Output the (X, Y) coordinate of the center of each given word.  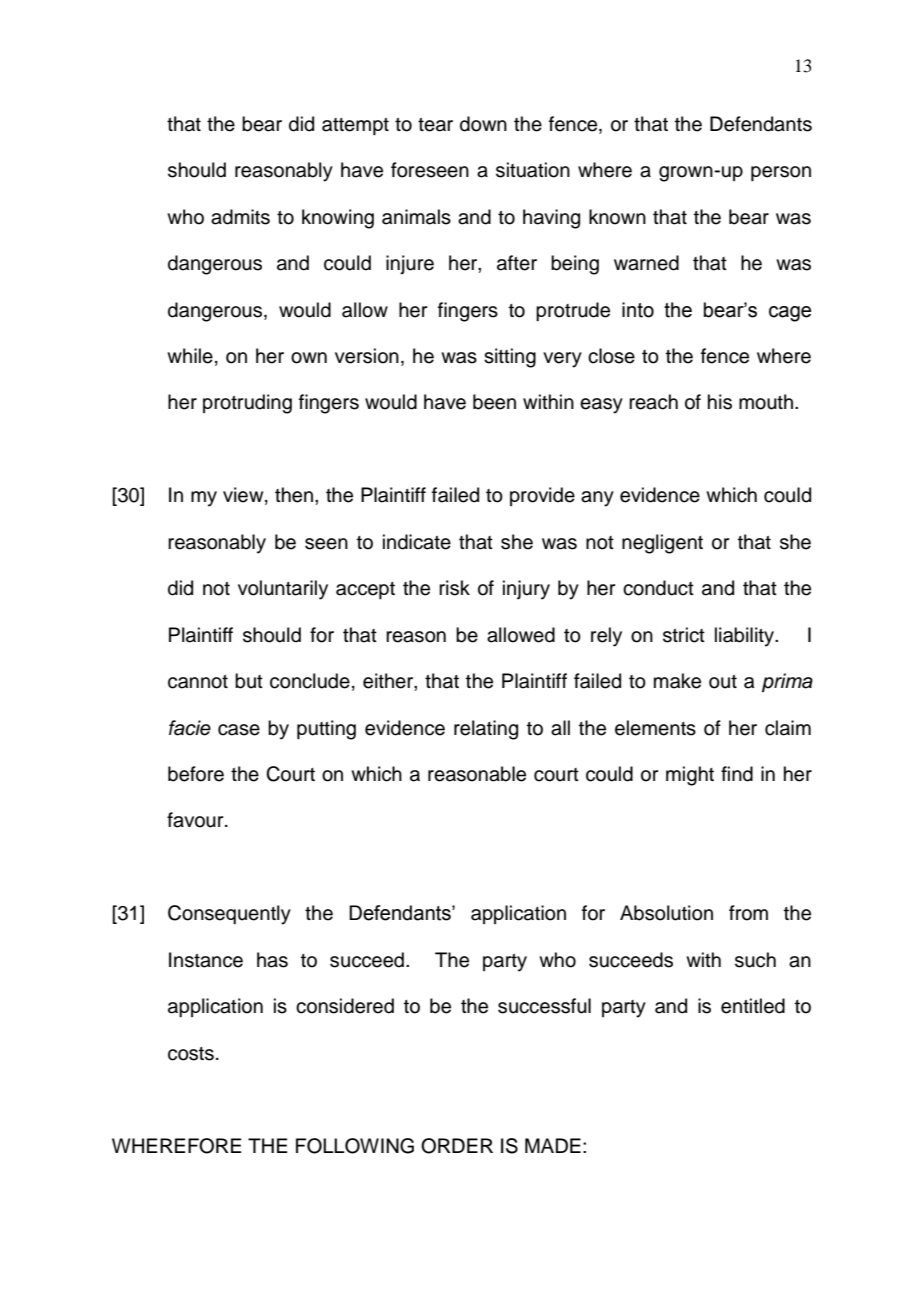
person (781, 173)
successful (544, 1006)
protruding (247, 404)
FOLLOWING (355, 1146)
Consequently (229, 915)
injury (526, 590)
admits (240, 217)
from (748, 913)
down (483, 124)
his (720, 402)
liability (746, 637)
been (494, 402)
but (249, 681)
